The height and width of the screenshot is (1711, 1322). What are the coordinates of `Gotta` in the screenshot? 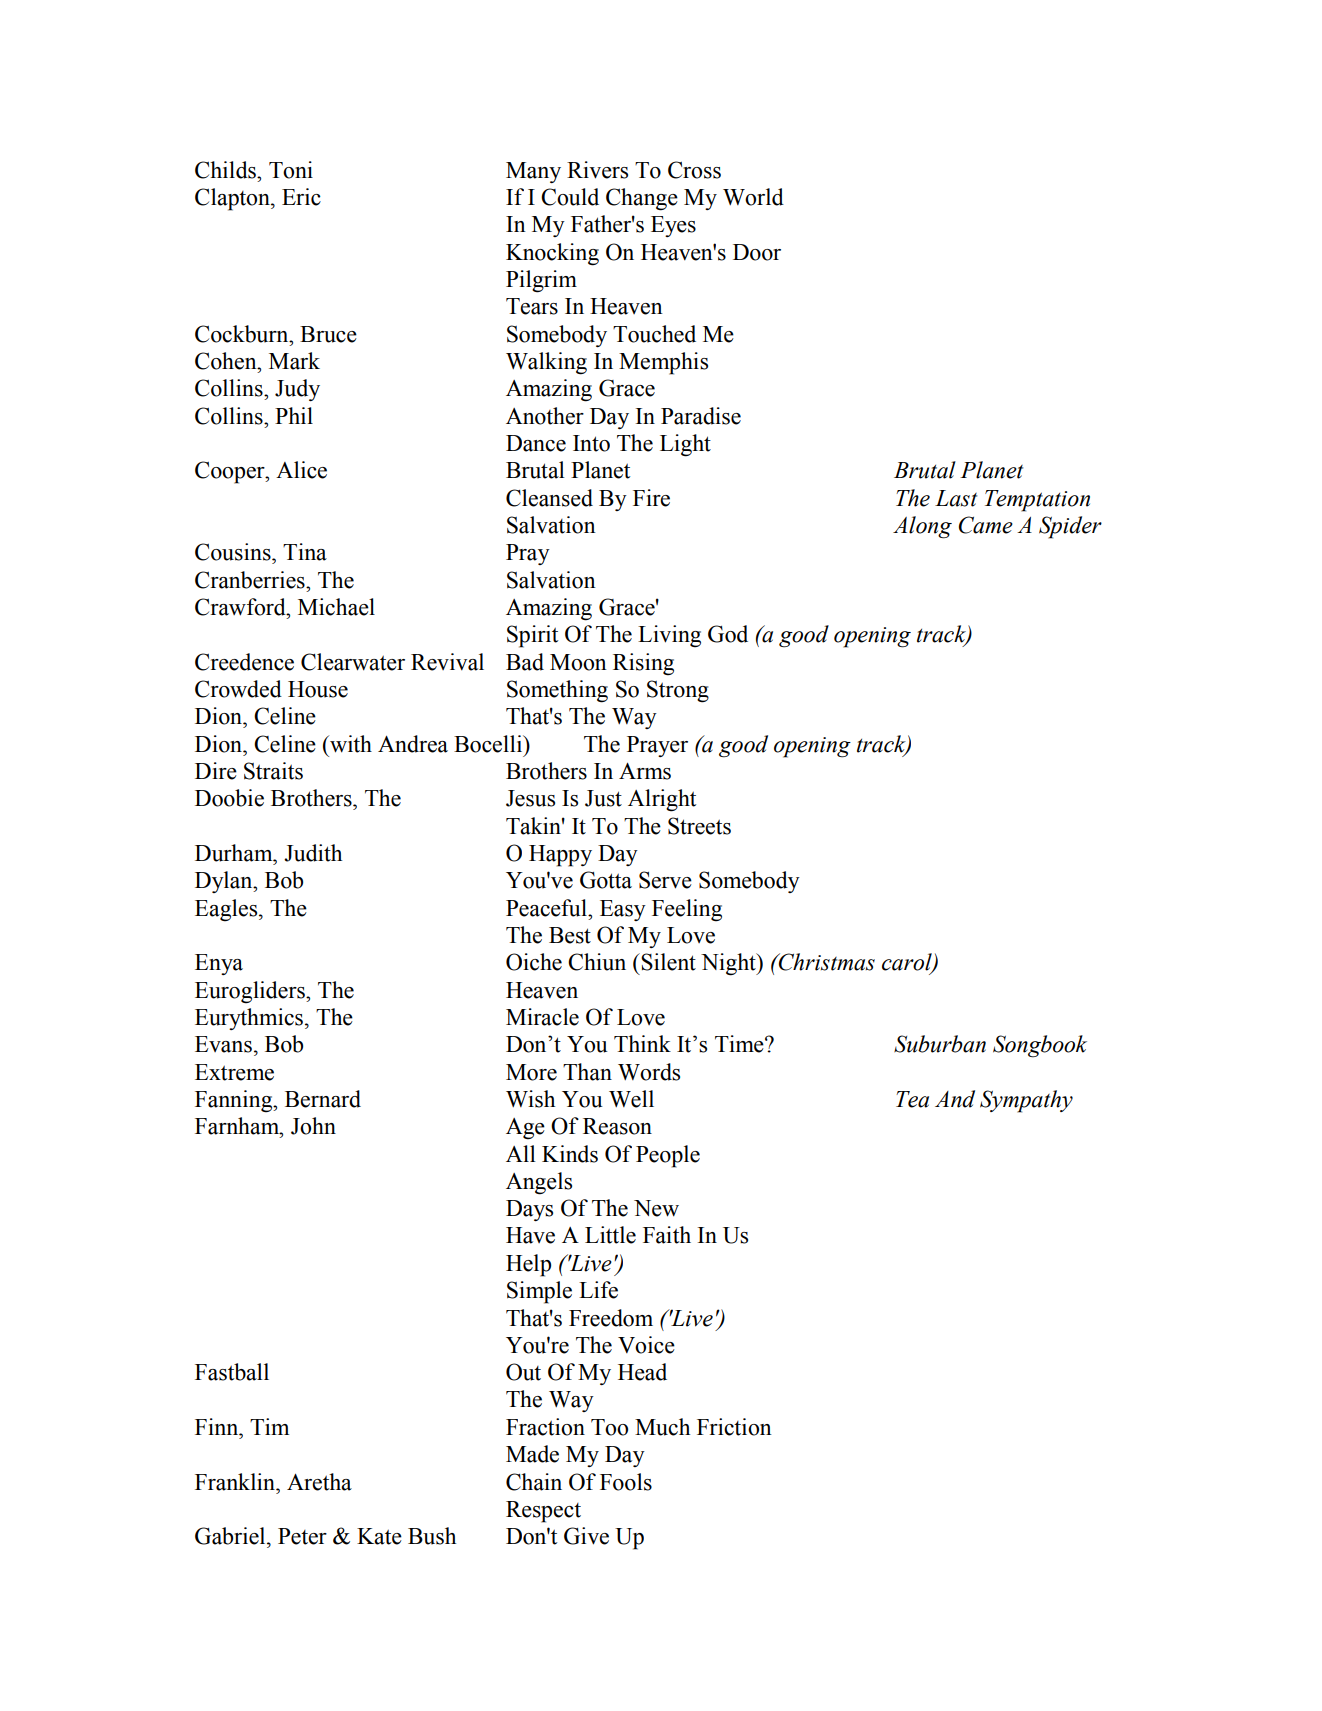 It's located at (606, 880).
